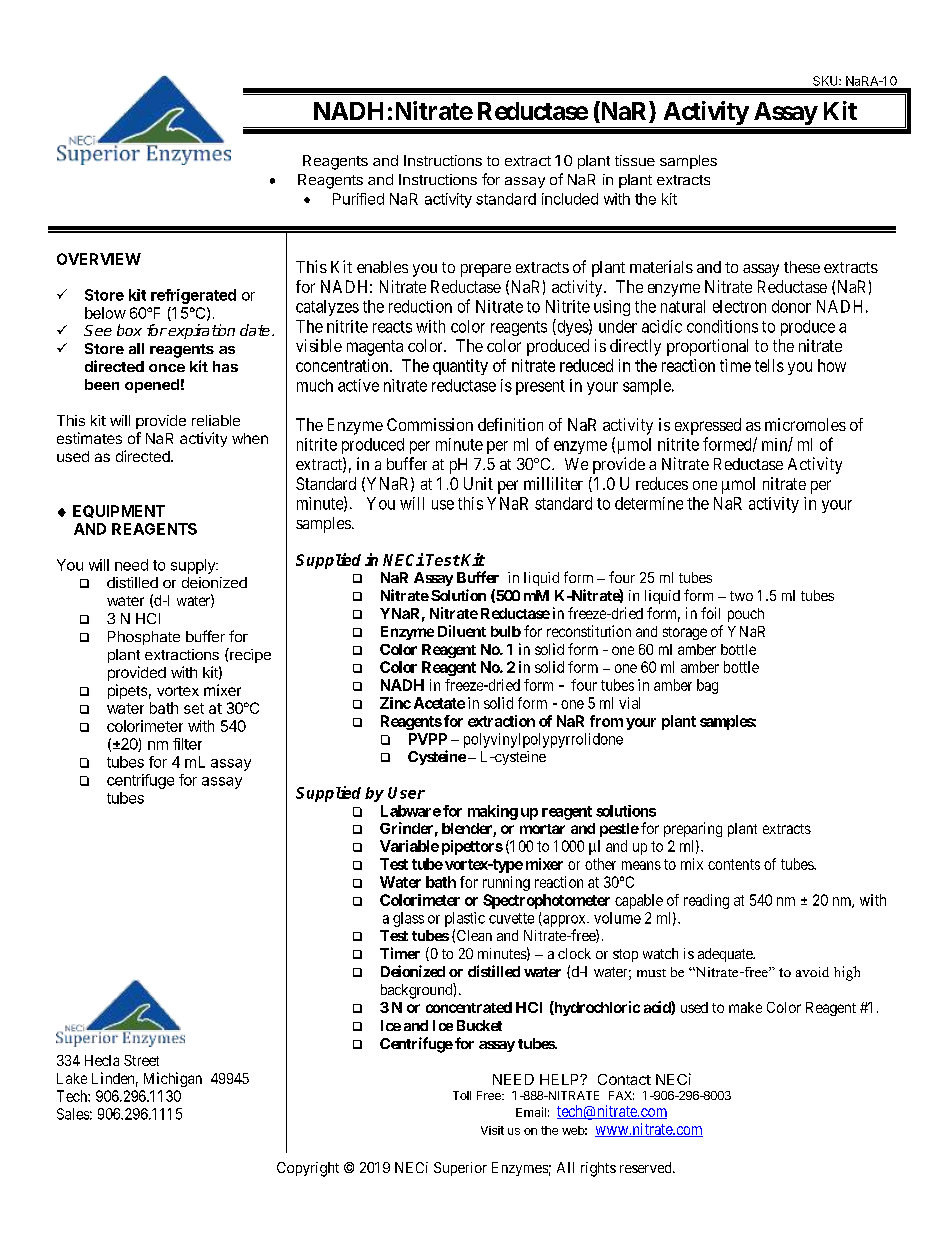  I want to click on EQUIPMENT, so click(119, 511).
